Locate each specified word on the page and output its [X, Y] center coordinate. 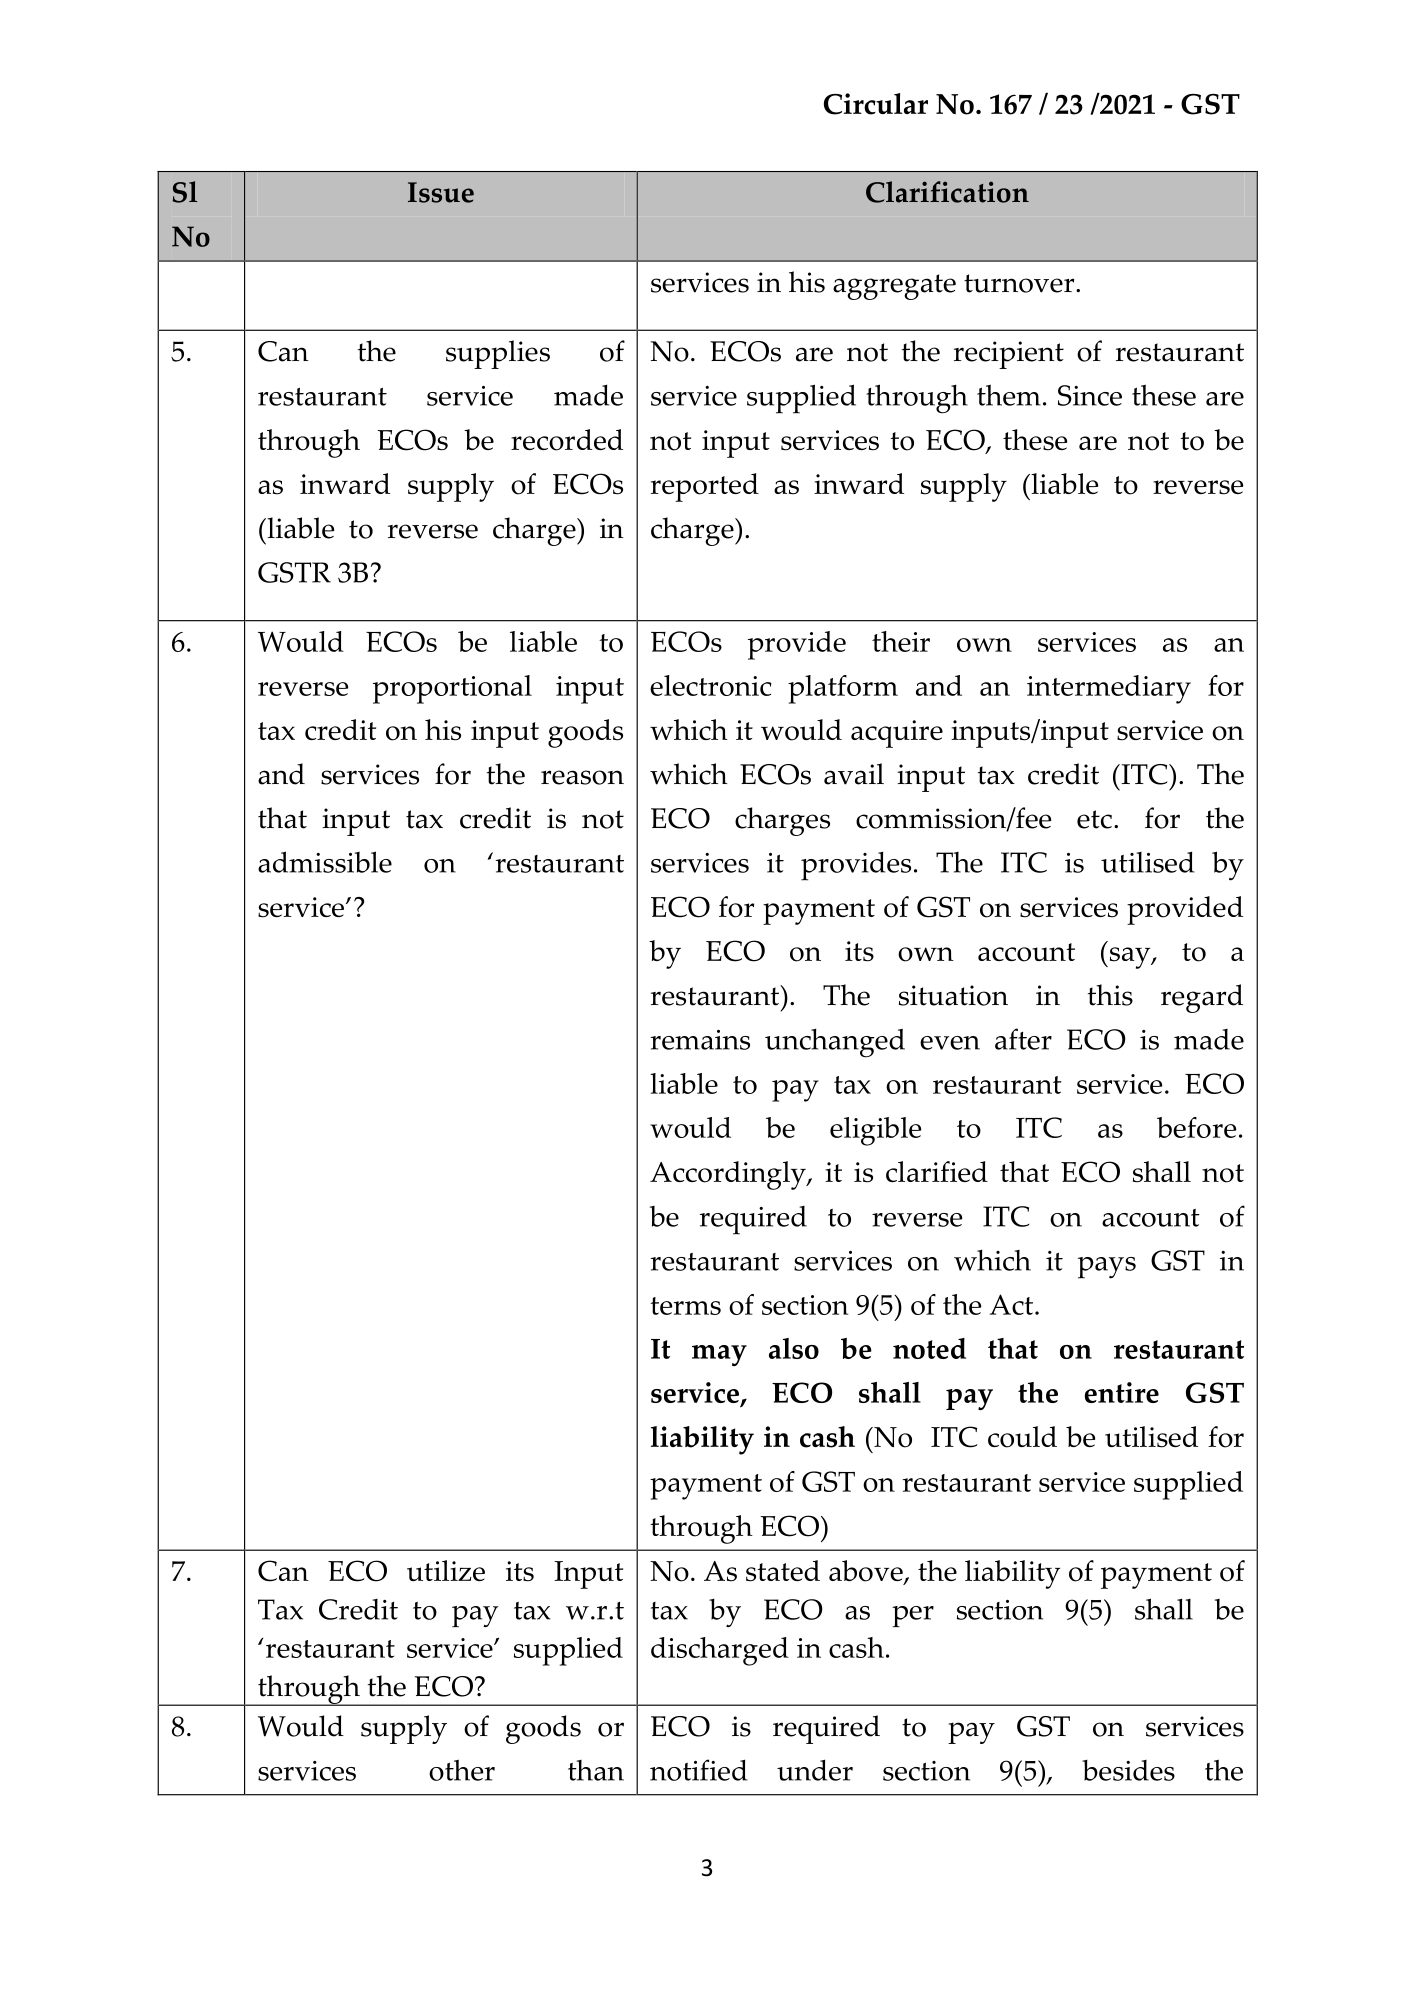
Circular [876, 104]
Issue [441, 192]
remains [700, 1040]
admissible [325, 862]
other [462, 1770]
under [815, 1770]
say [1130, 958]
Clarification [947, 192]
